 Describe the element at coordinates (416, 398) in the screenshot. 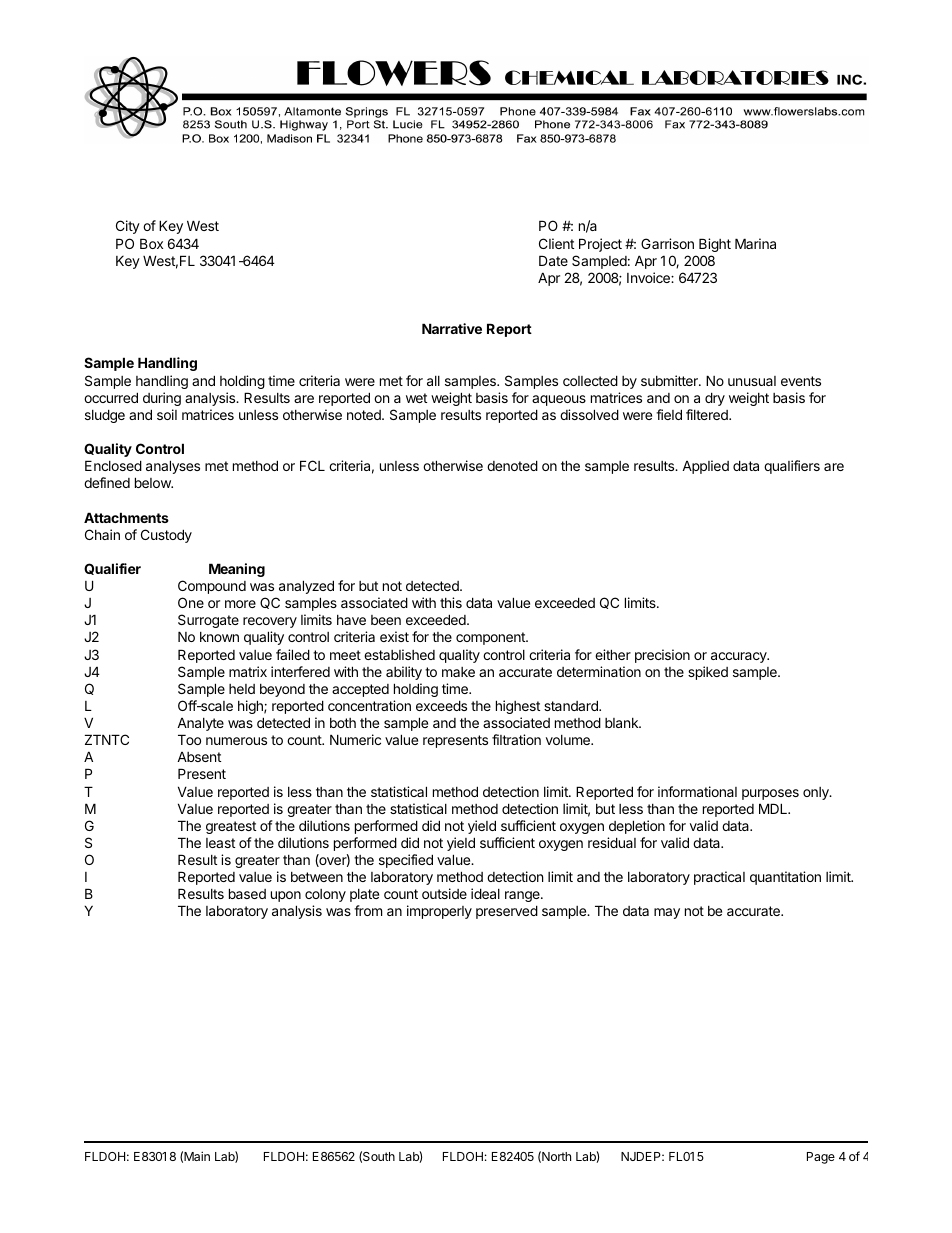

I see `wet` at that location.
